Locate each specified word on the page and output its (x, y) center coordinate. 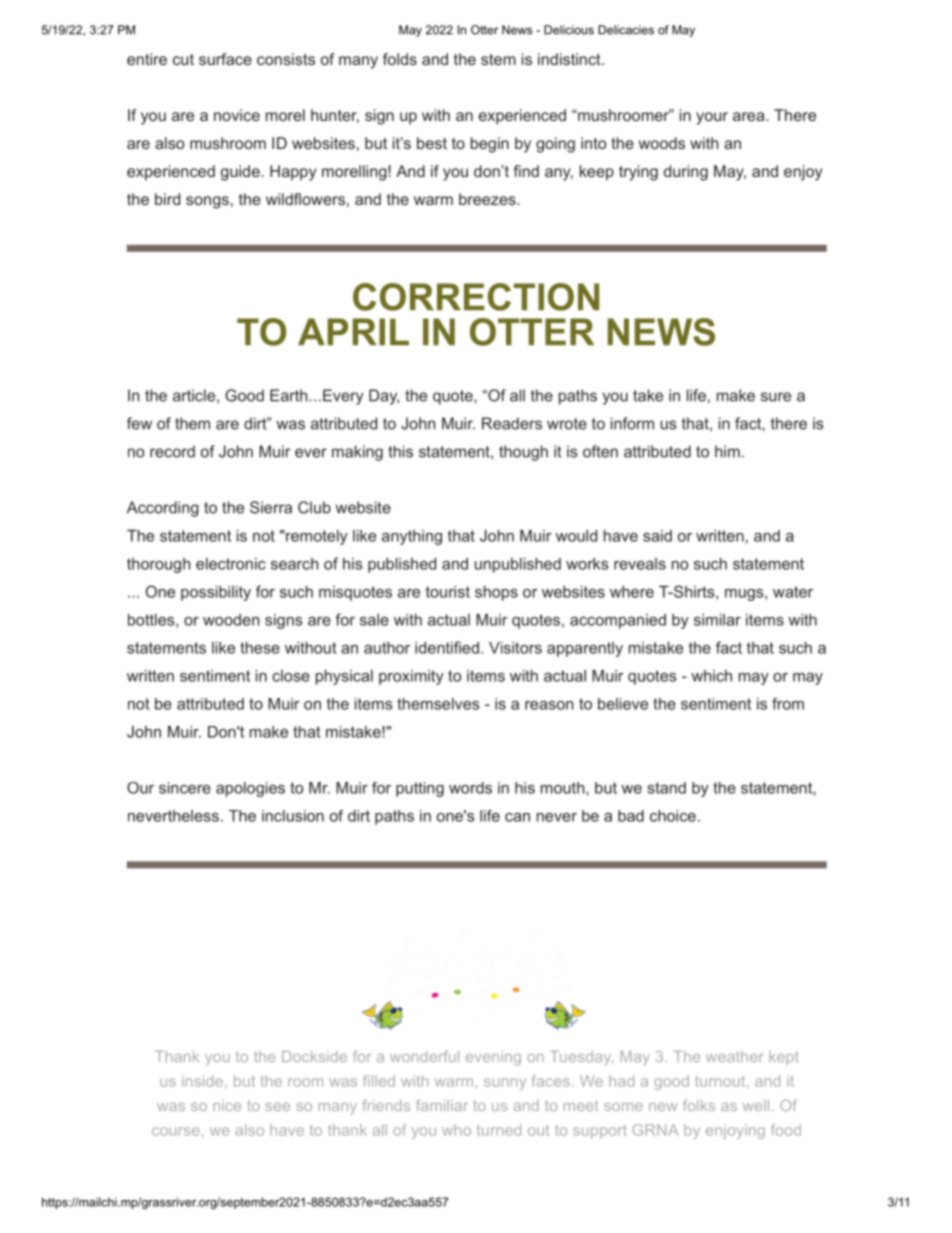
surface (225, 59)
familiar (442, 1105)
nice (227, 1105)
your (712, 118)
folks (699, 1105)
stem (498, 59)
